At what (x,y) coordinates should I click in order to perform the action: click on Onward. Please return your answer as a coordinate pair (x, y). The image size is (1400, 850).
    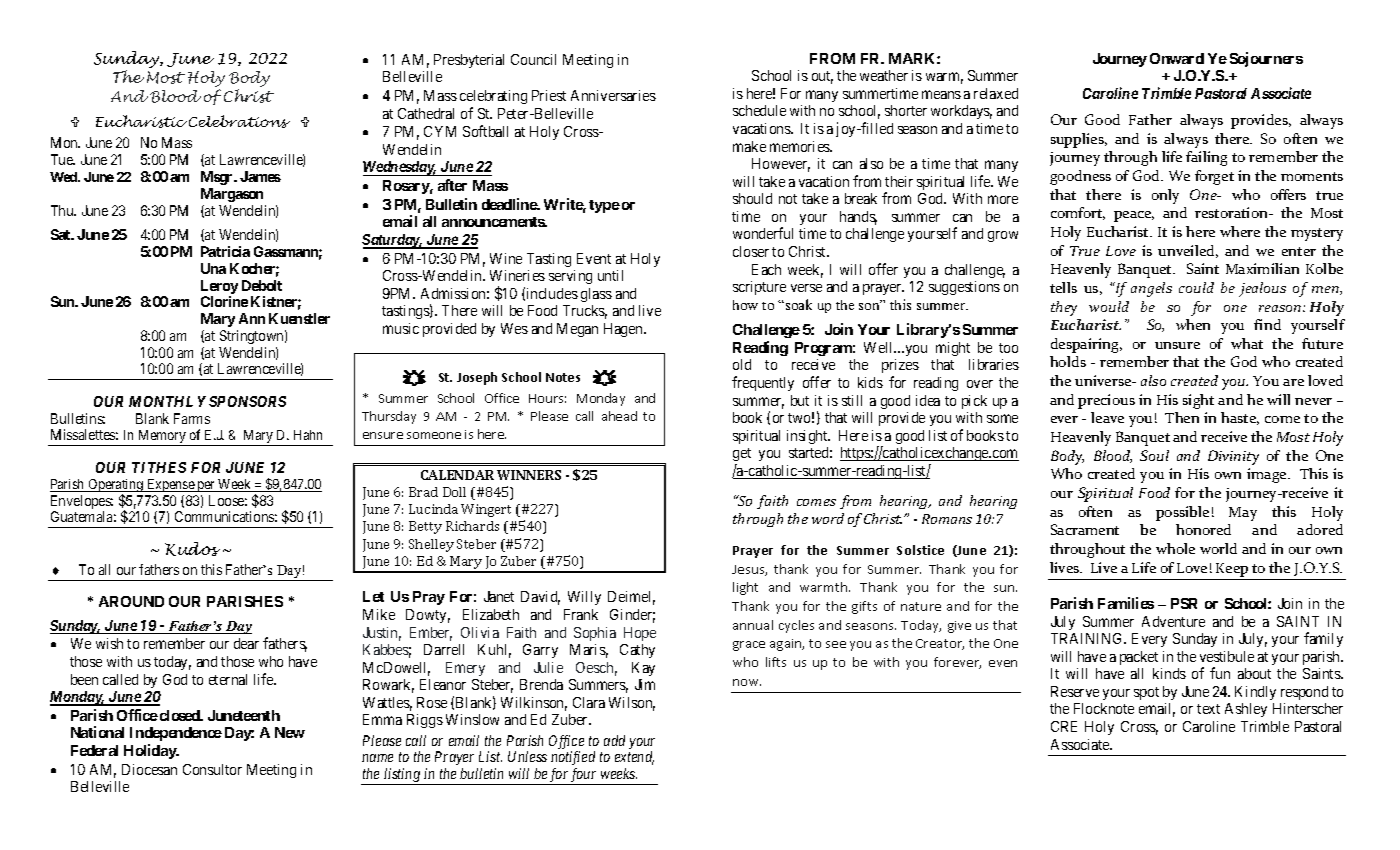
    Looking at the image, I should click on (1177, 58).
